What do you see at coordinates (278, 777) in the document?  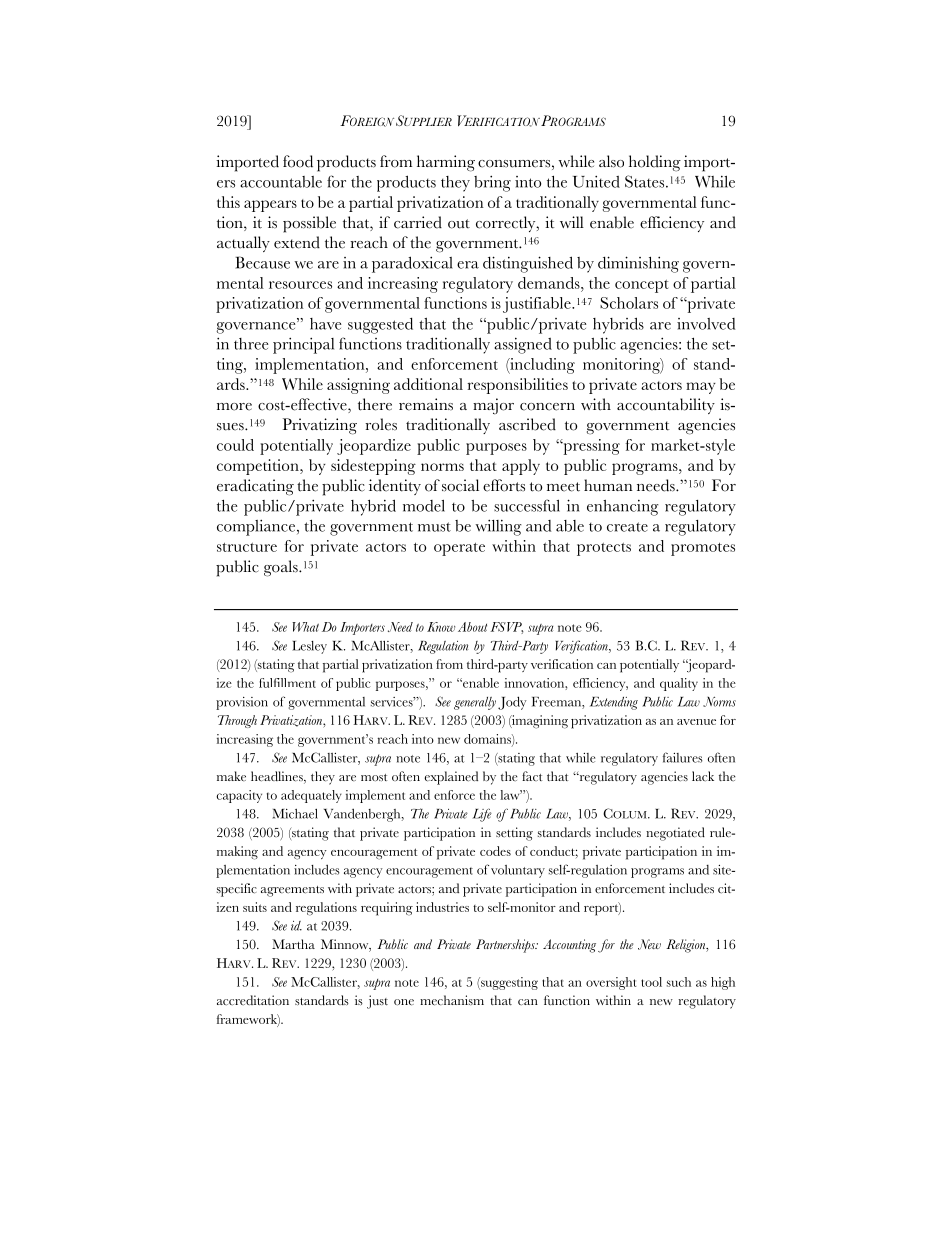 I see `headlines` at bounding box center [278, 777].
